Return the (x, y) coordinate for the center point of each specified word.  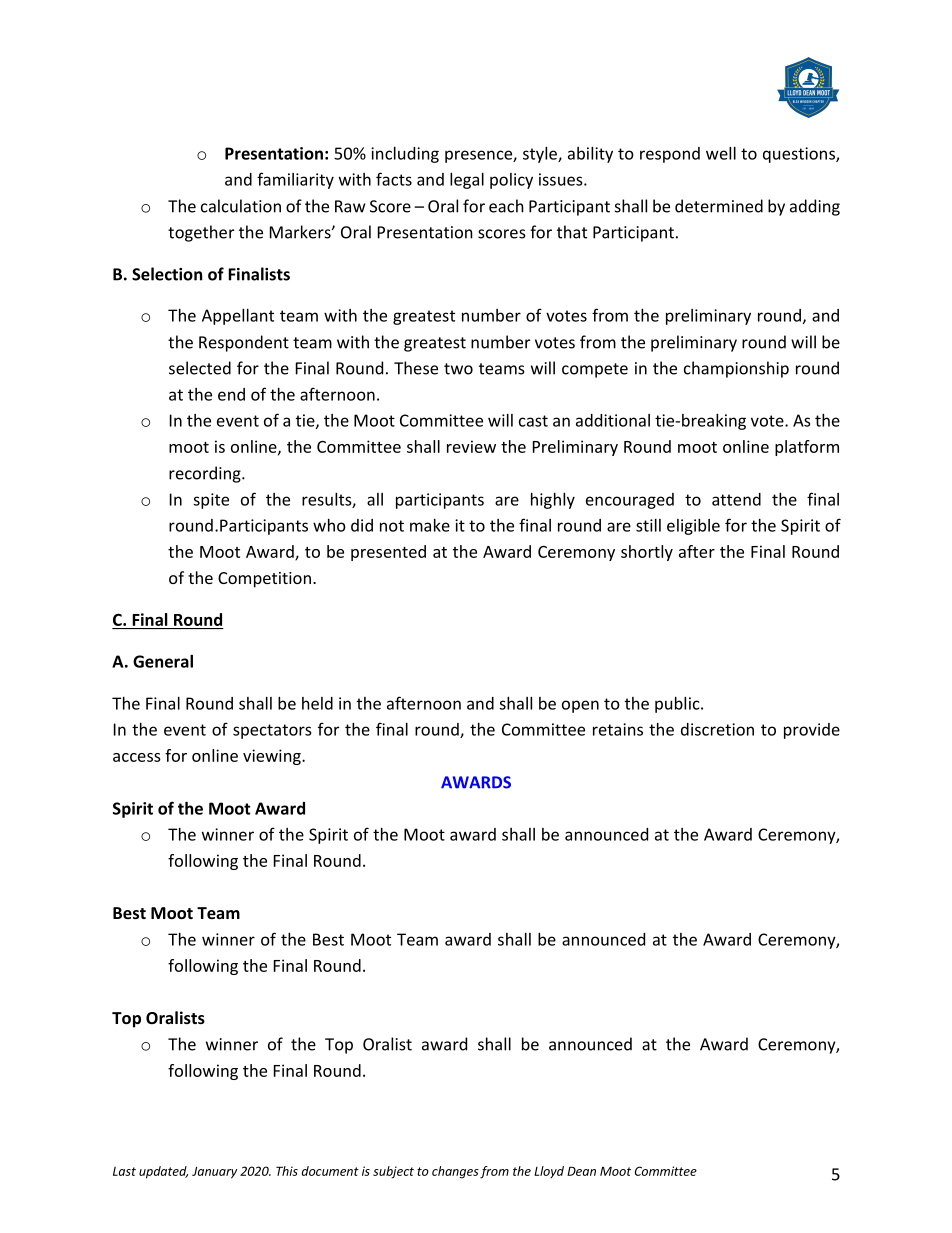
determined (719, 206)
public (678, 705)
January (214, 1172)
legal (467, 181)
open (580, 706)
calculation (241, 206)
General (163, 661)
